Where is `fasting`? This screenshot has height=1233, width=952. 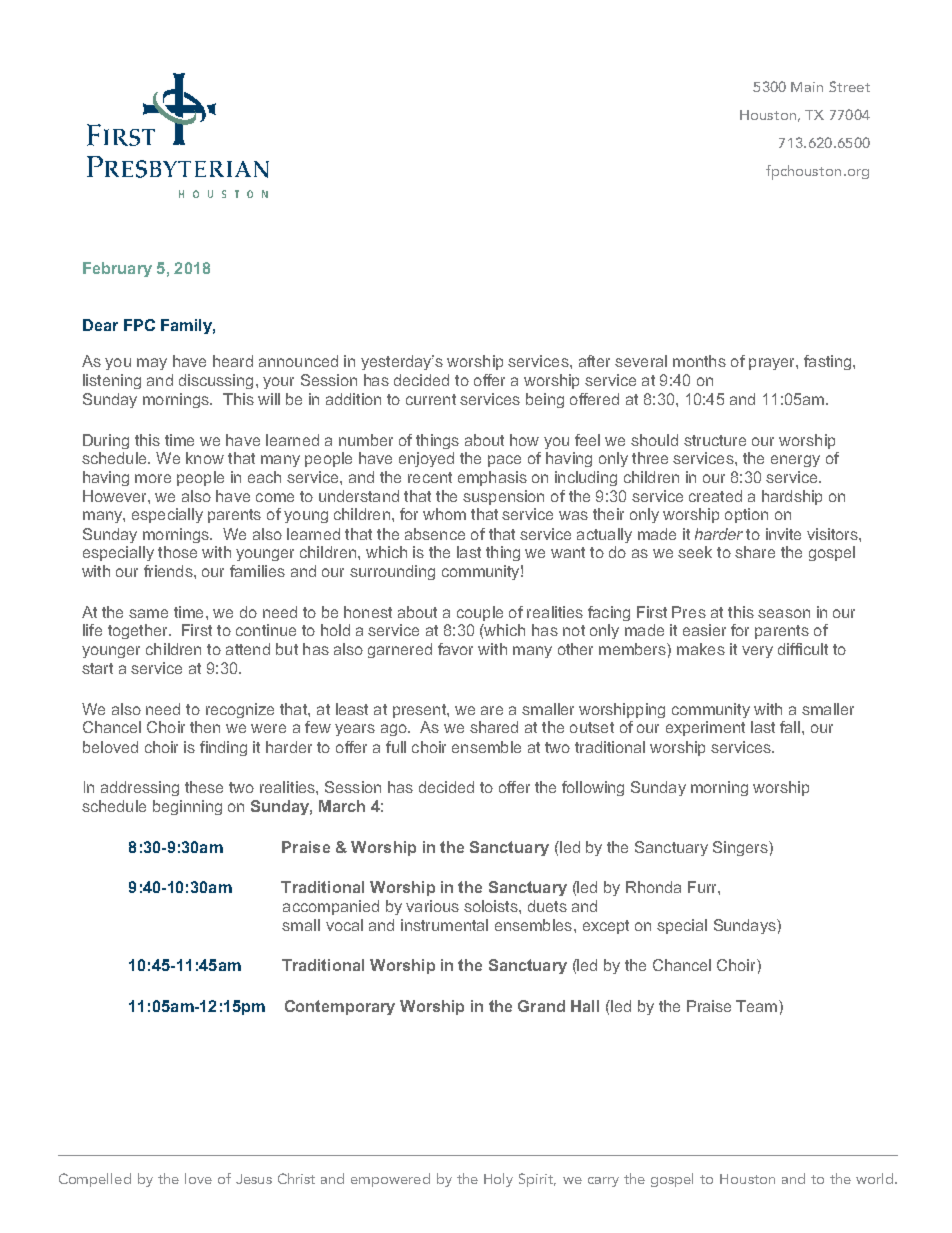 fasting is located at coordinates (827, 362).
